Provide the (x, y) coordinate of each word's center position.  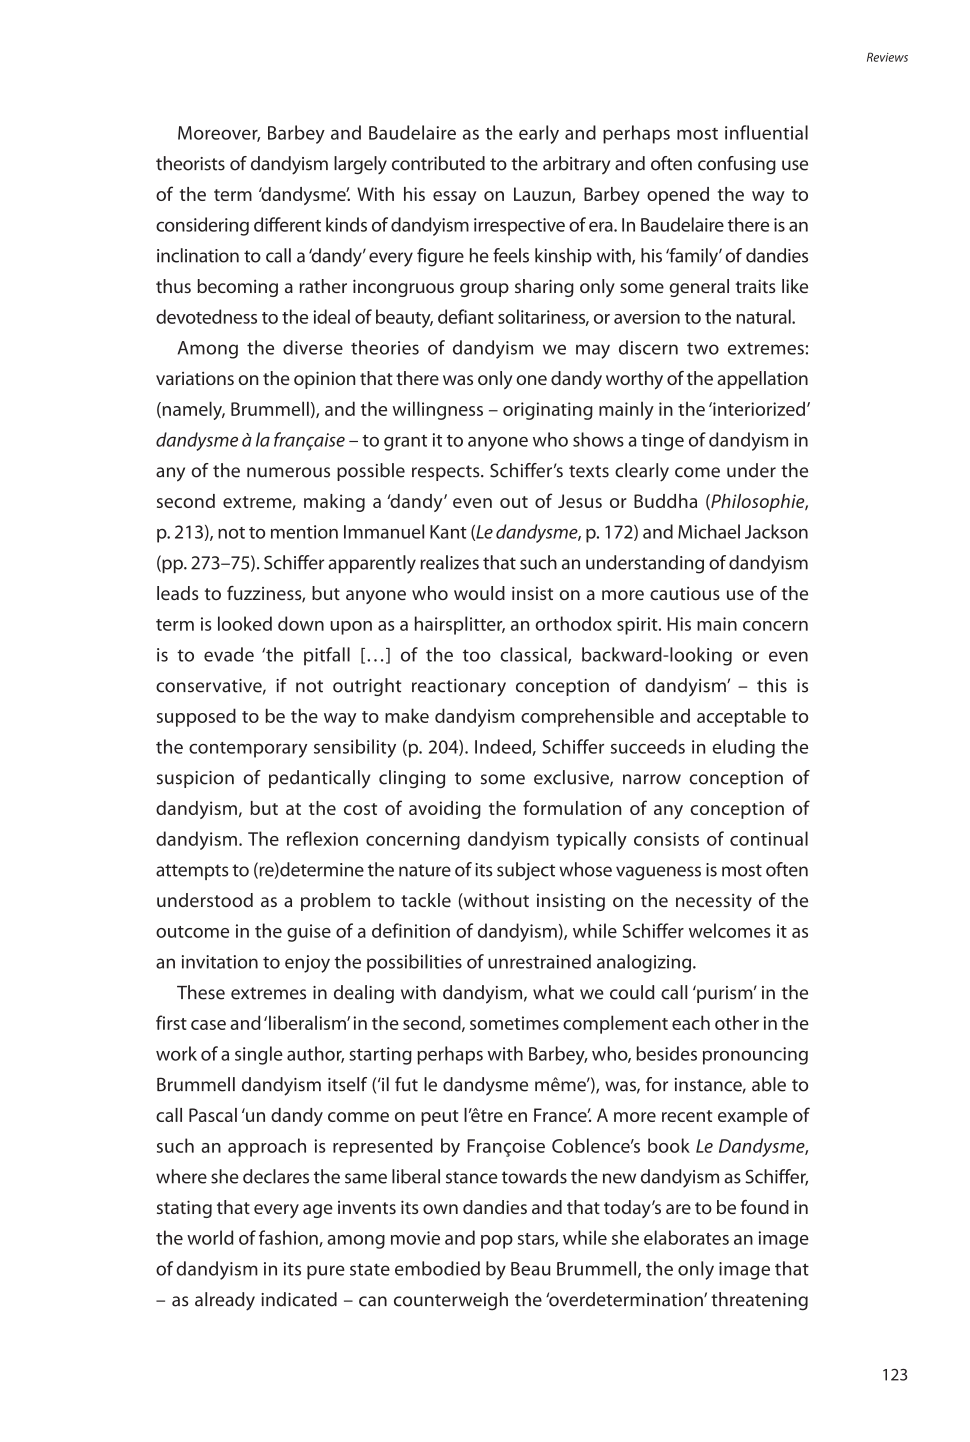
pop (497, 1242)
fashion (289, 1238)
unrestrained (539, 961)
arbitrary (576, 165)
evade (229, 654)
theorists (190, 163)
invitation (220, 962)
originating (548, 411)
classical (534, 655)
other (737, 1022)
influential (766, 132)
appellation (762, 380)
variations (195, 378)
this (772, 685)
